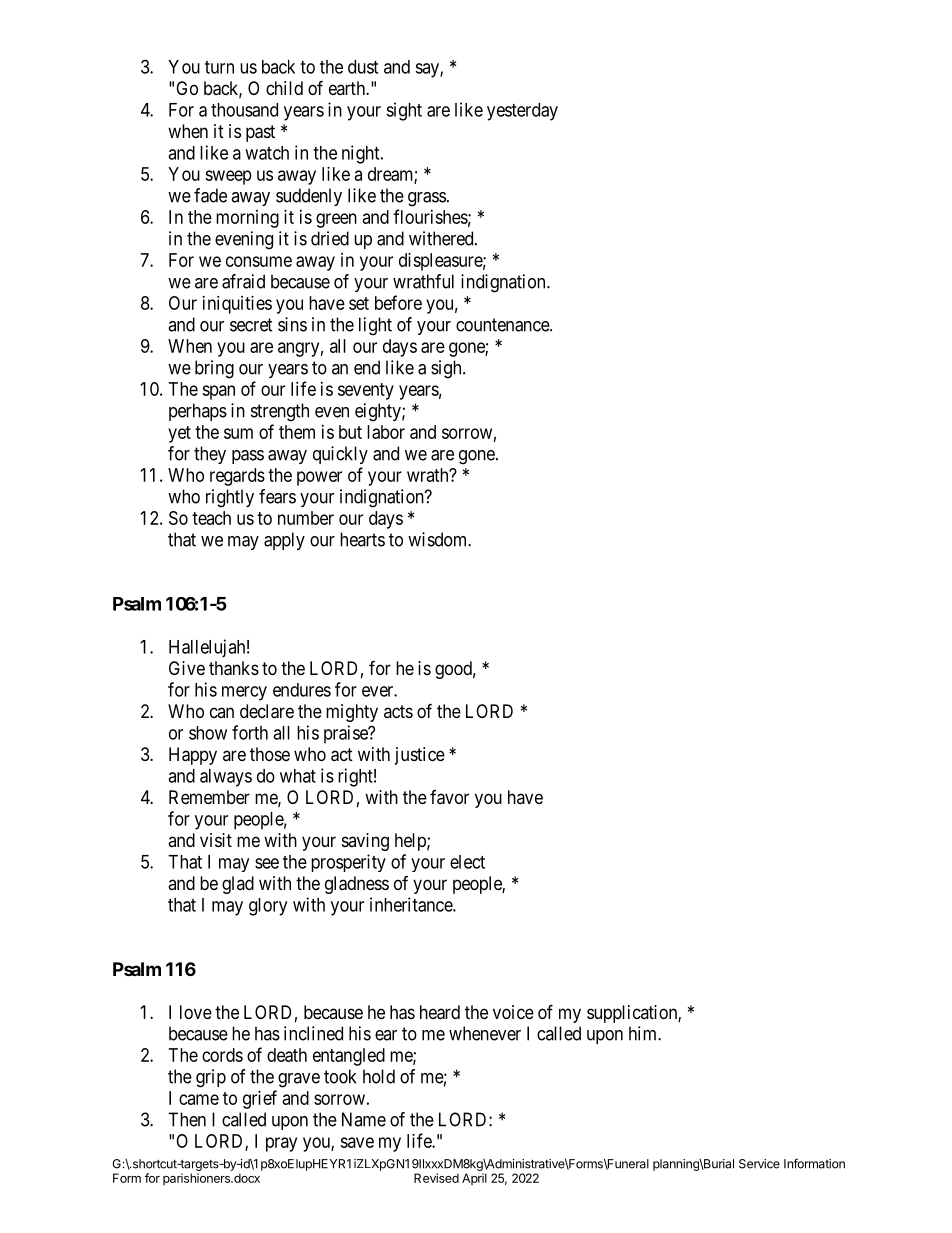 The width and height of the image is (952, 1233). What do you see at coordinates (234, 668) in the image?
I see `thanks` at bounding box center [234, 668].
